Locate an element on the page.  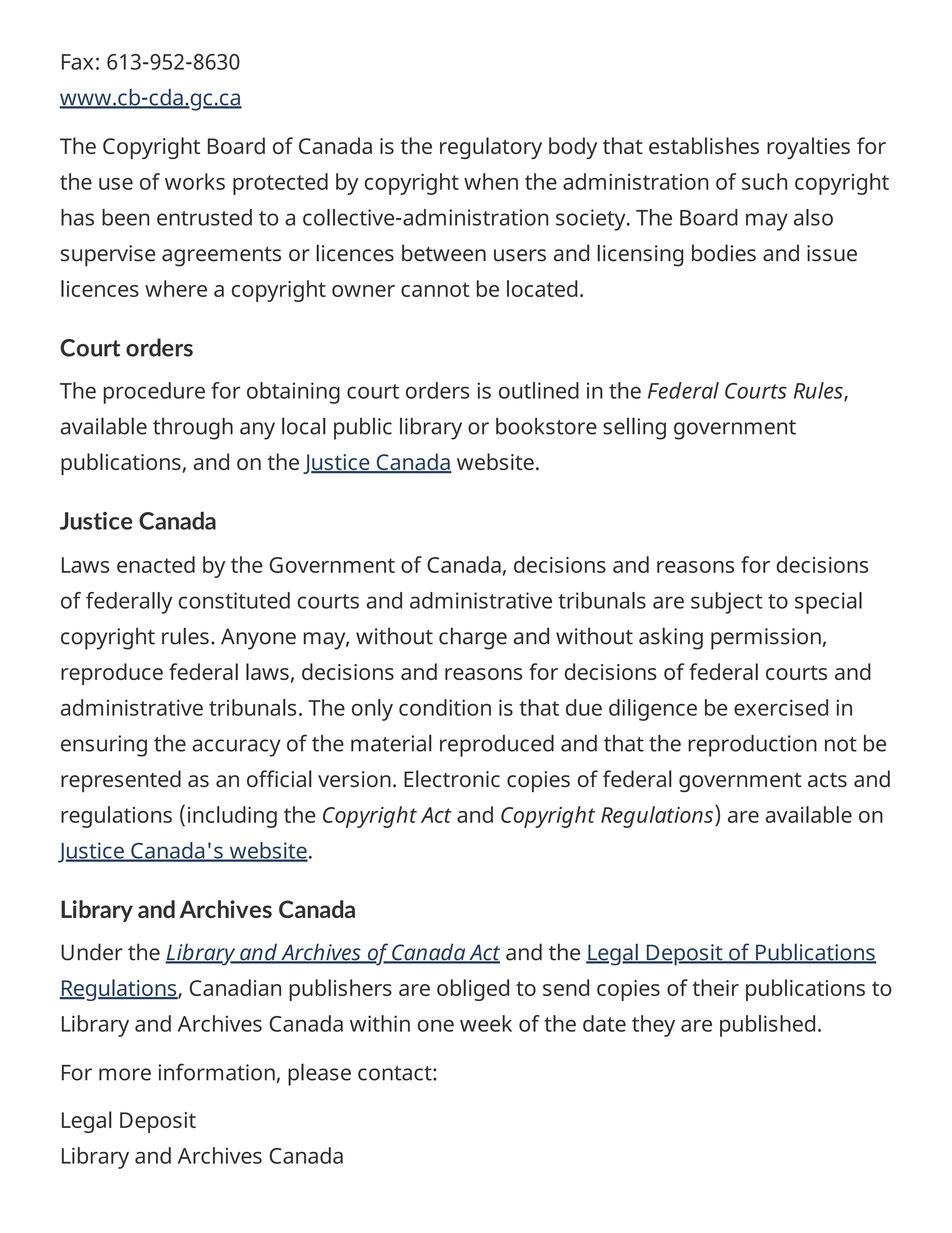
condition is located at coordinates (445, 707).
